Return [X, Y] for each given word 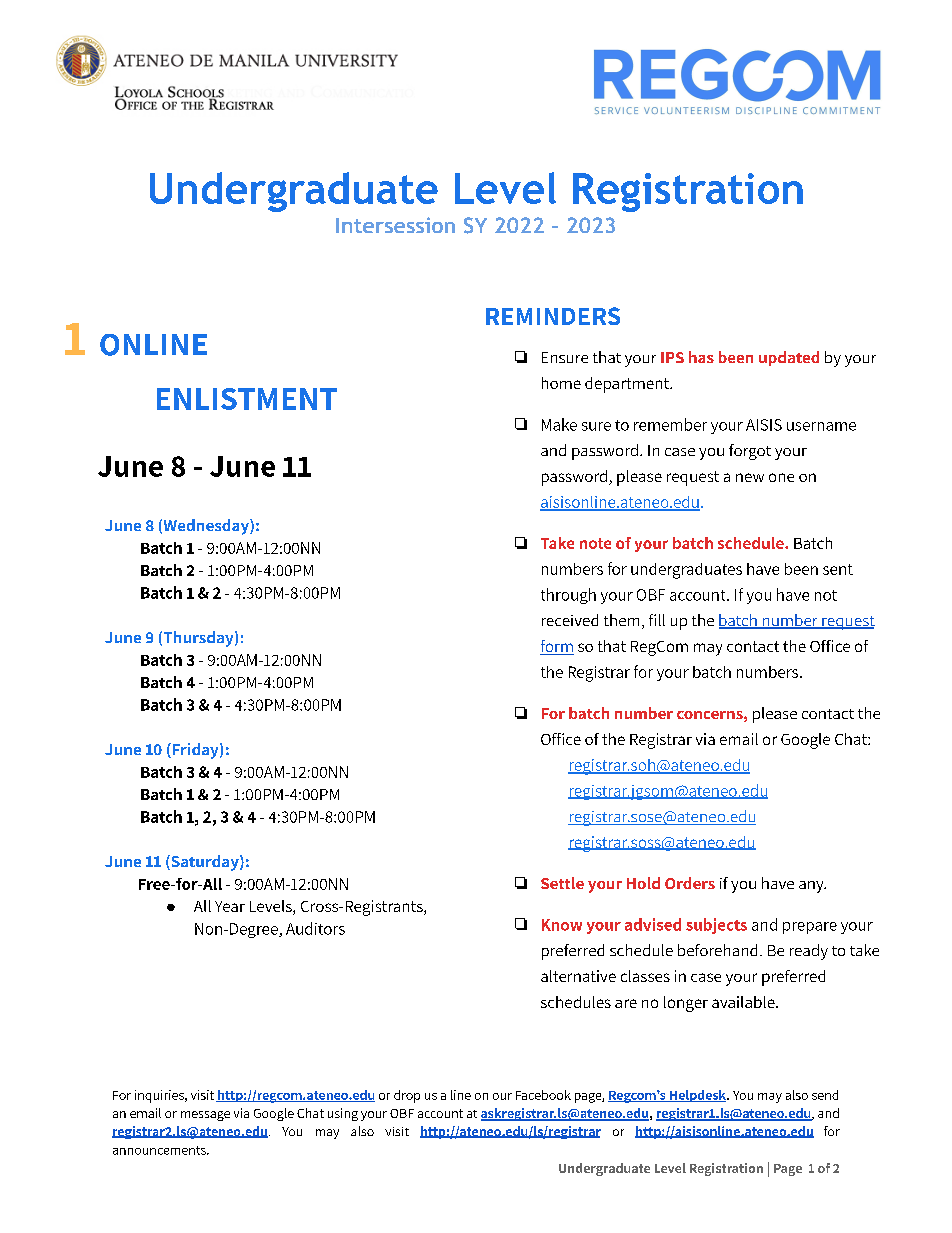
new [750, 477]
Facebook [543, 1095]
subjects [716, 926]
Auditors [315, 928]
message [205, 1116]
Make [559, 424]
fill [657, 620]
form [557, 647]
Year [230, 906]
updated [789, 358]
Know [562, 925]
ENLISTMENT [247, 399]
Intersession [395, 225]
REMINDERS [553, 316]
